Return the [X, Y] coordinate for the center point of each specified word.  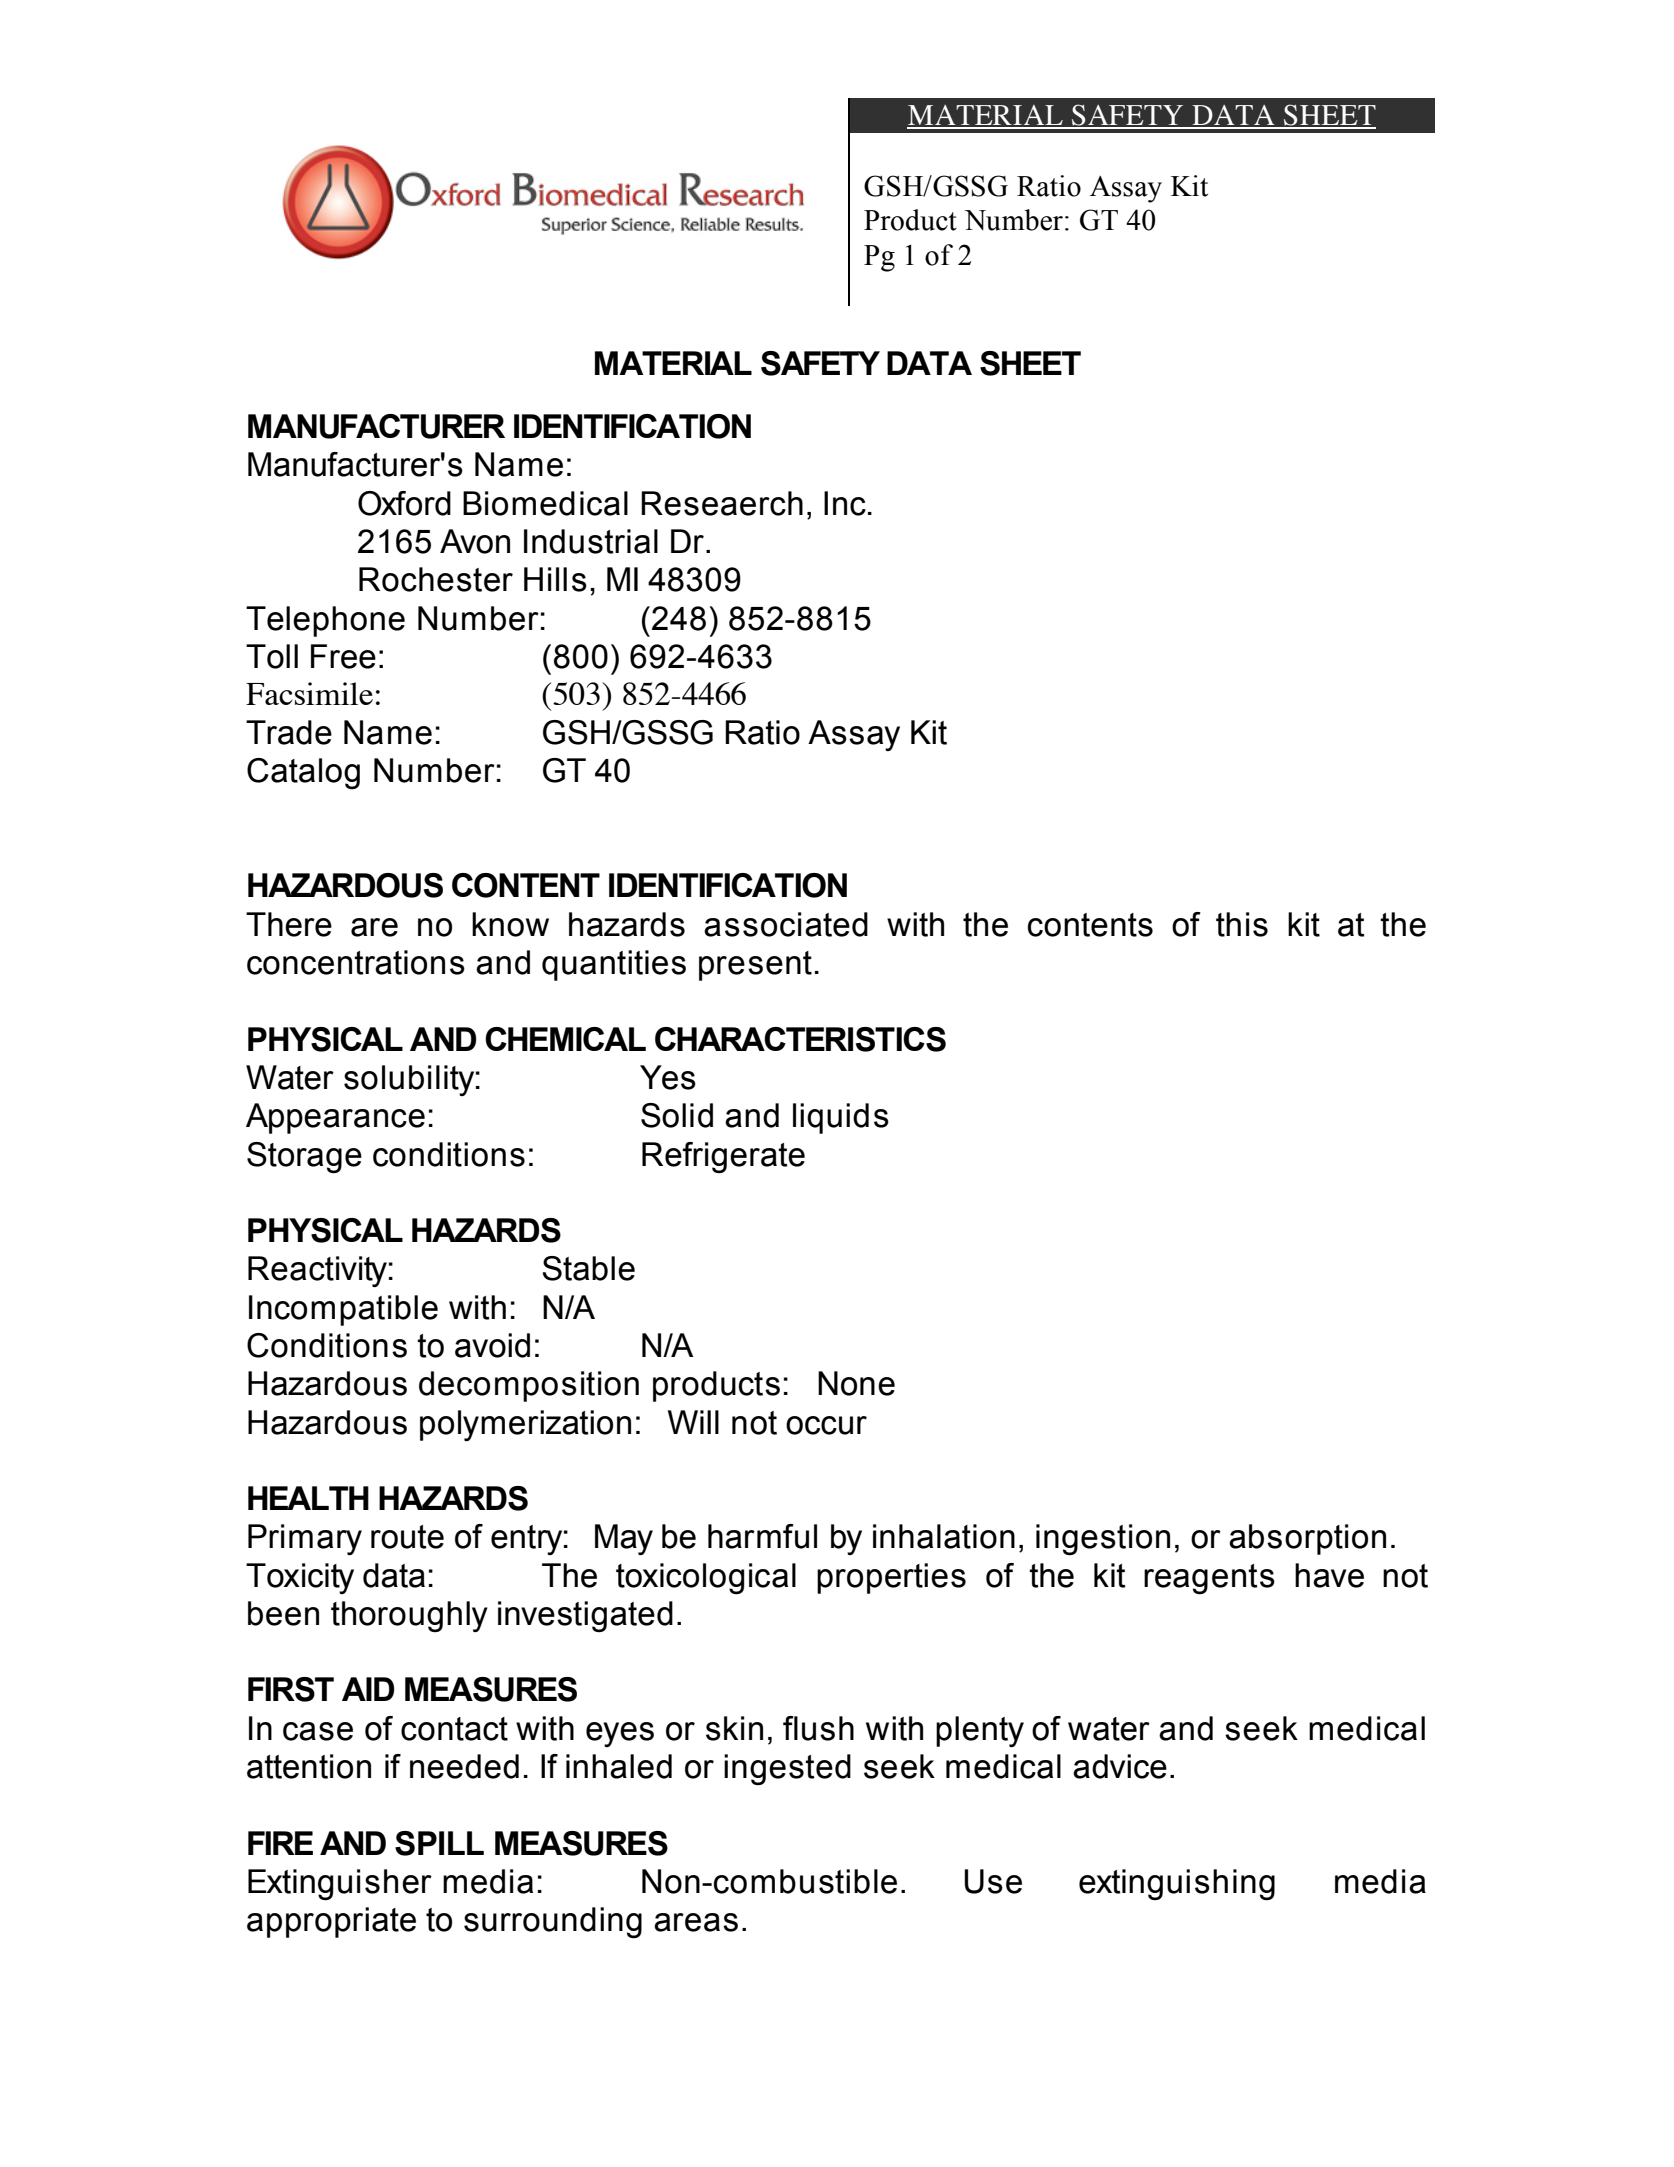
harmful [762, 1536]
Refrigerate [723, 1157]
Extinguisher [340, 1885]
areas [696, 1922]
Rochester [436, 579]
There [289, 924]
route [407, 1537]
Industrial [591, 541]
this [1242, 924]
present [755, 966]
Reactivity [317, 1271]
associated [786, 924]
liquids [841, 1118]
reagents [1209, 1579]
